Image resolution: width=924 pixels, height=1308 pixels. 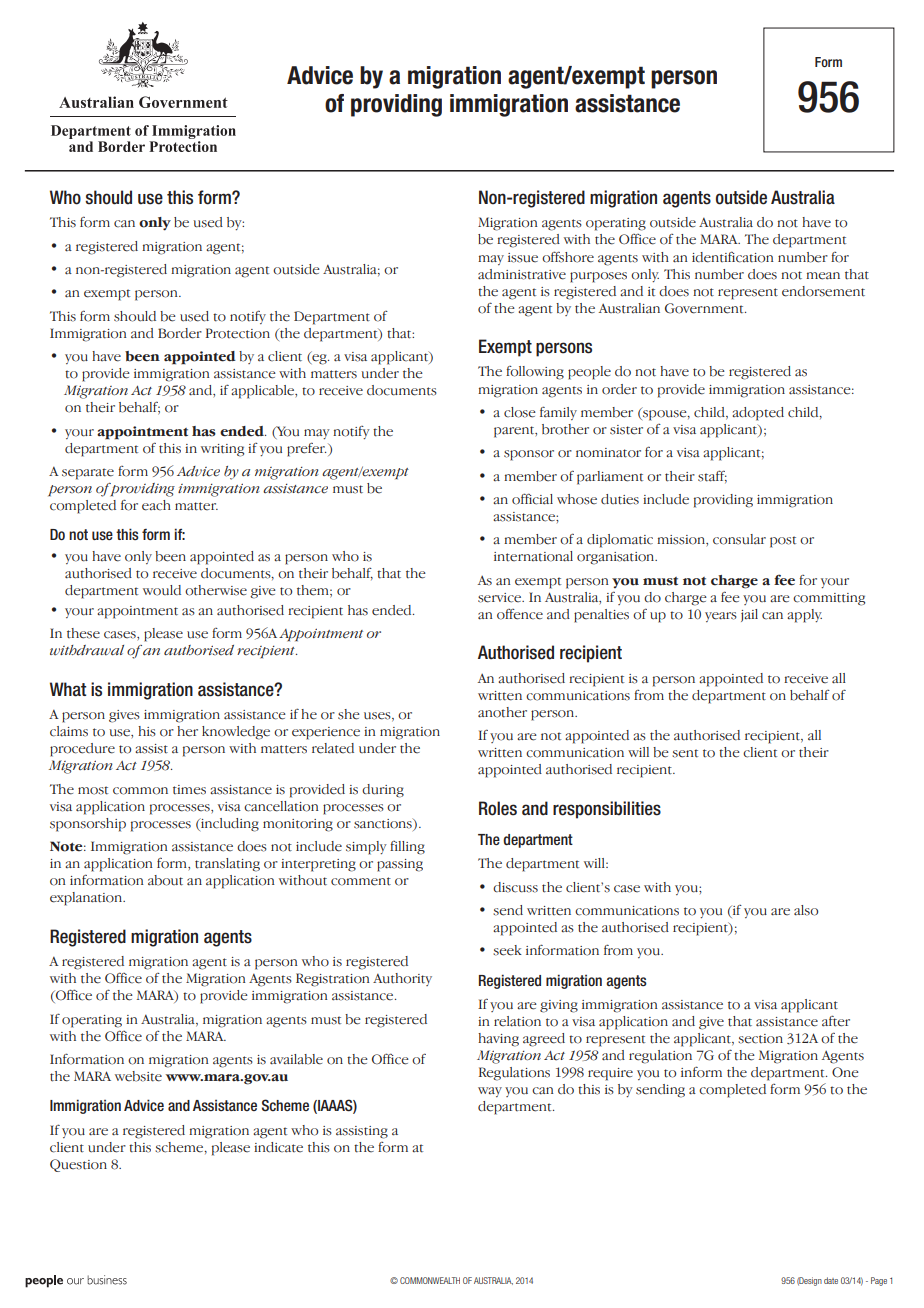 I want to click on Question, so click(x=78, y=1165).
